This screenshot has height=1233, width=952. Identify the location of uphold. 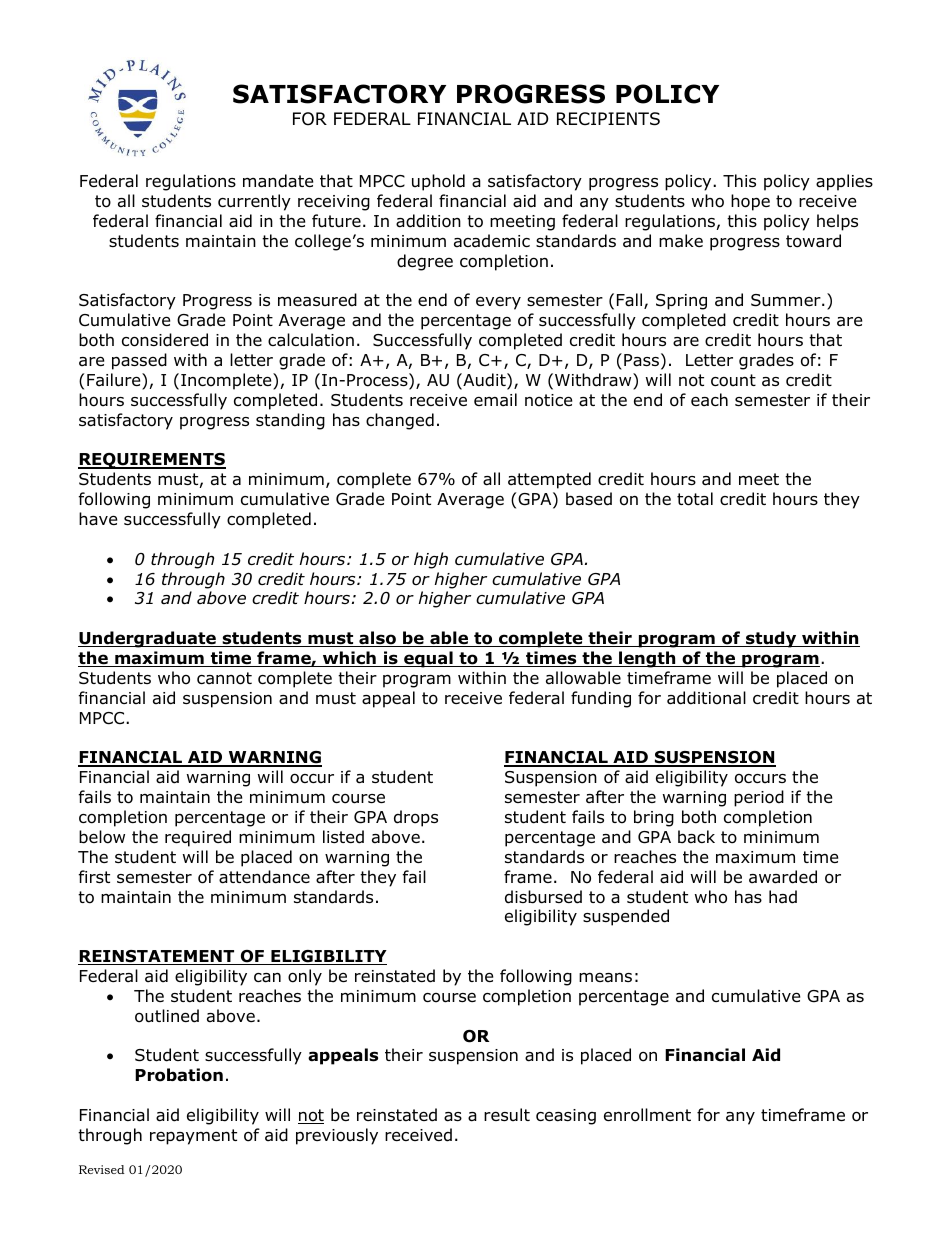
(438, 182).
